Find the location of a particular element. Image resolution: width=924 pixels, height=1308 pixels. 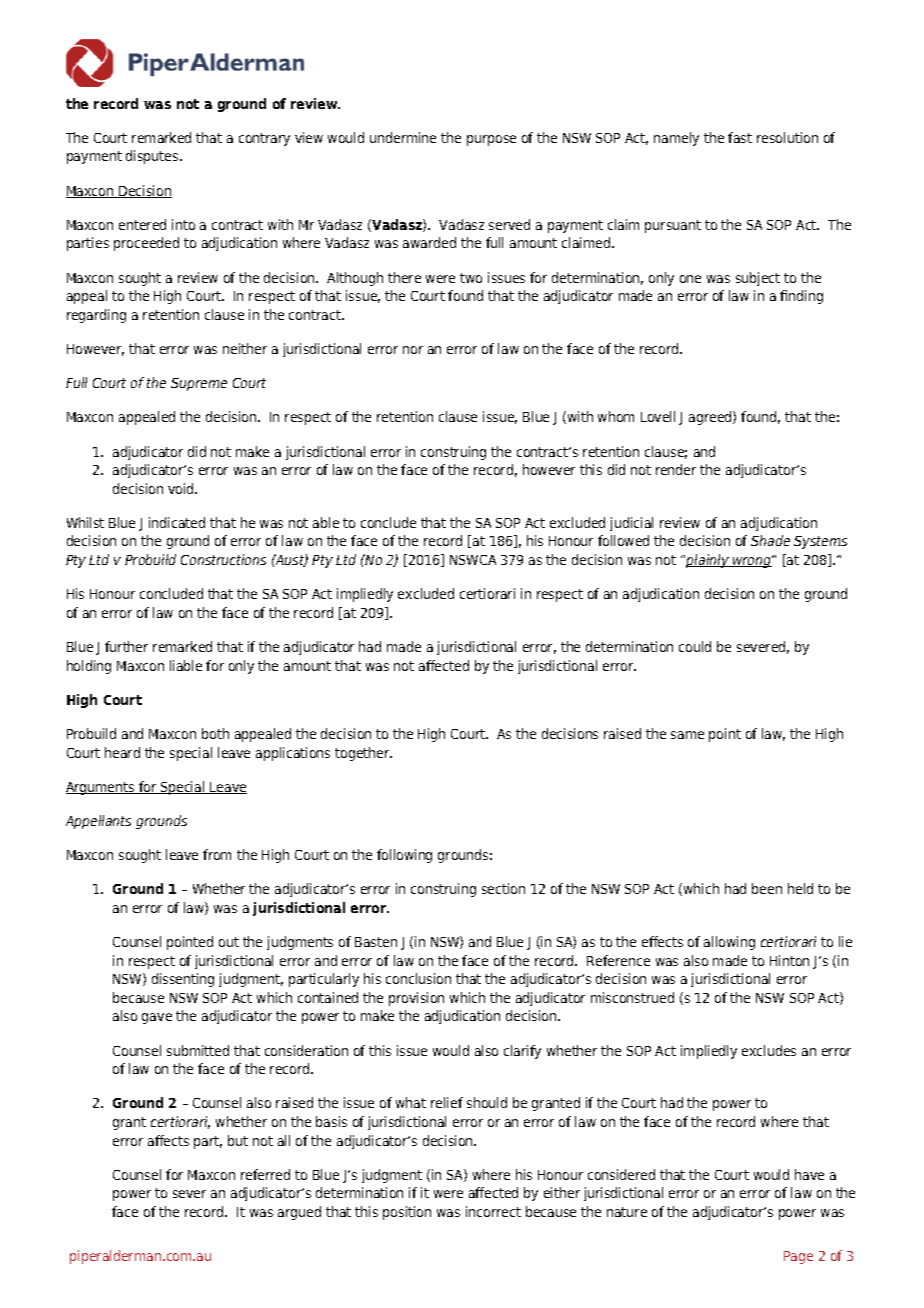

Supreme is located at coordinates (199, 384).
